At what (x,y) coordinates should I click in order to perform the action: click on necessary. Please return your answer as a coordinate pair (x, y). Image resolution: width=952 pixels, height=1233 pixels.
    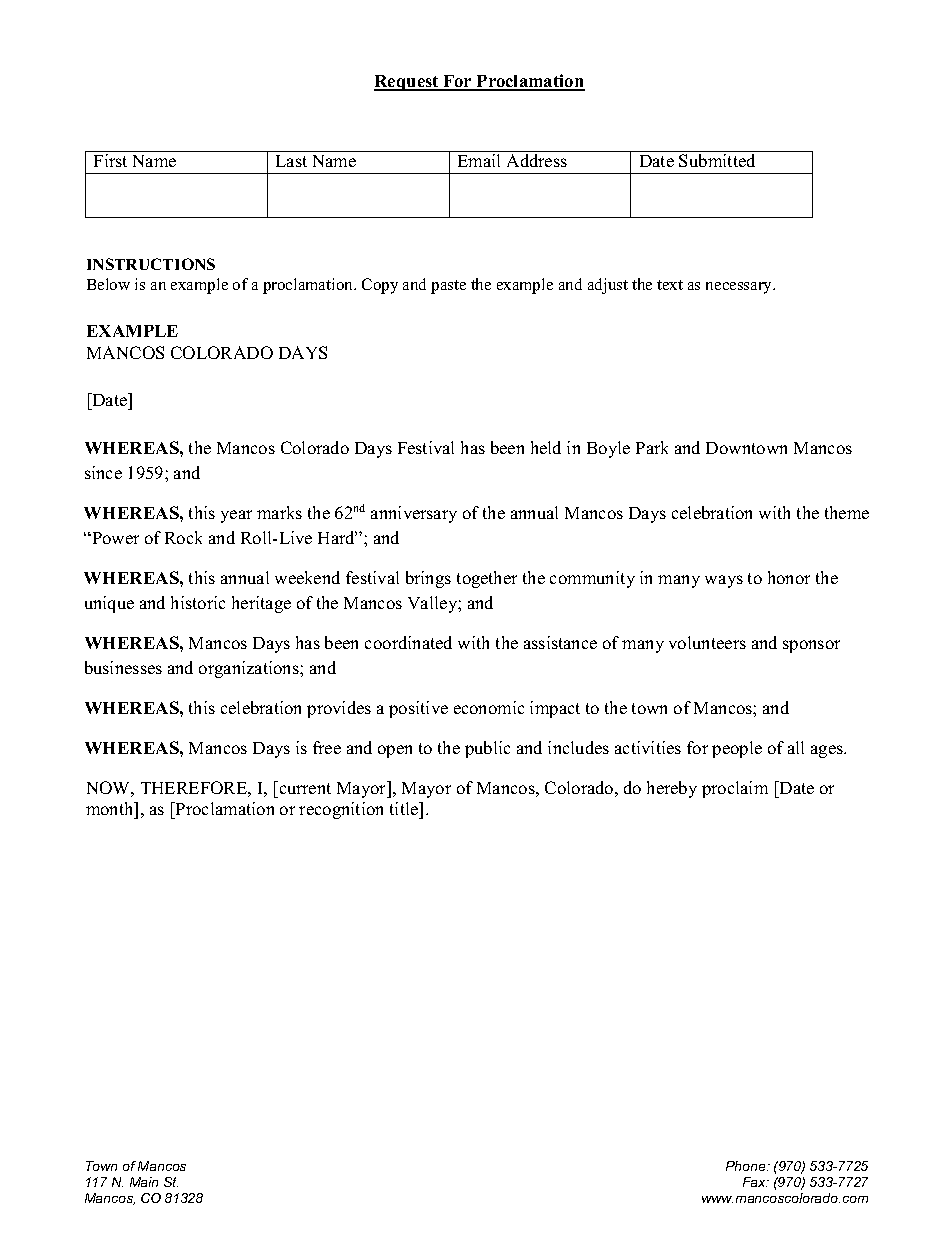
    Looking at the image, I should click on (740, 288).
